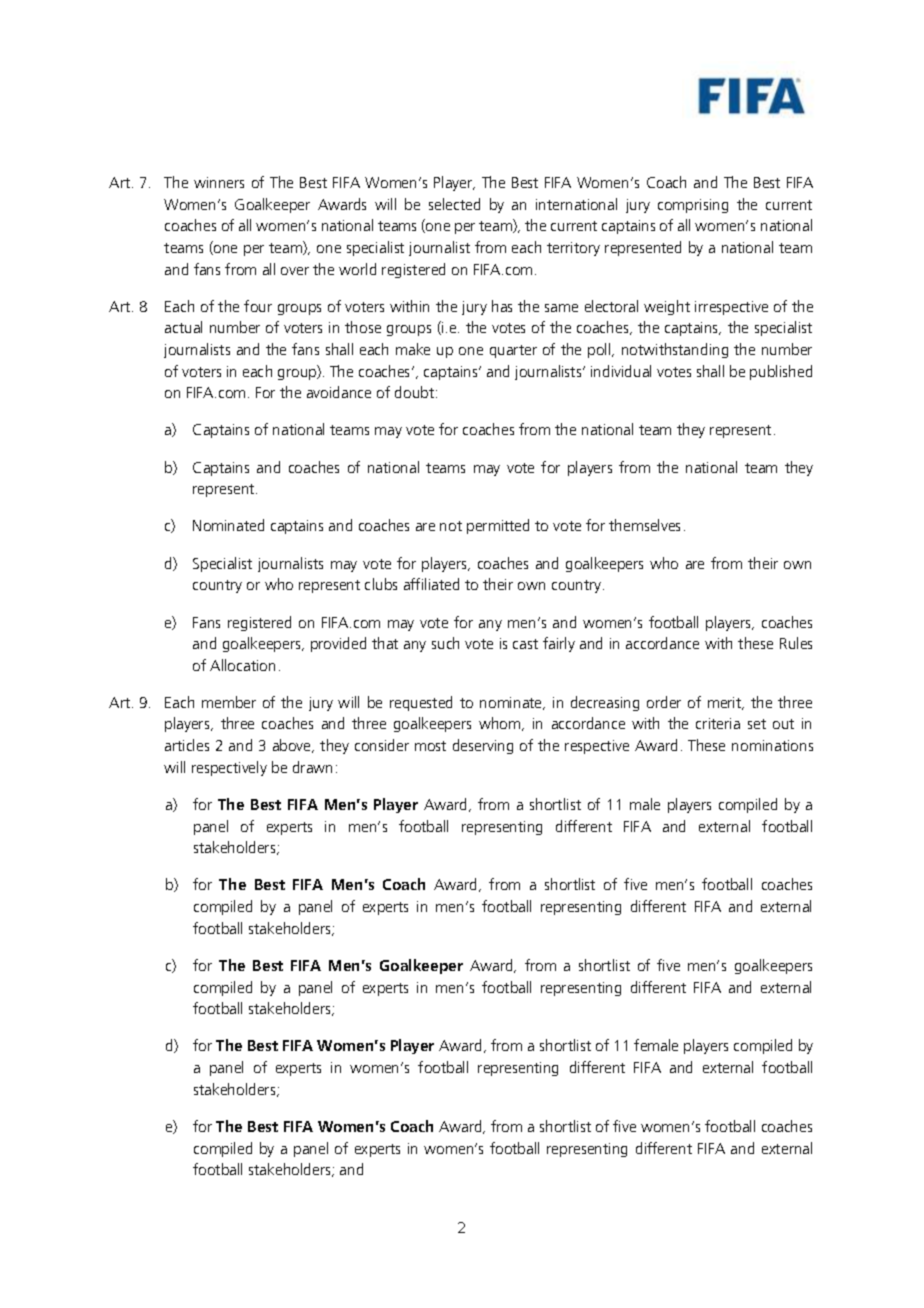 The width and height of the page is (924, 1308). I want to click on winners, so click(219, 182).
